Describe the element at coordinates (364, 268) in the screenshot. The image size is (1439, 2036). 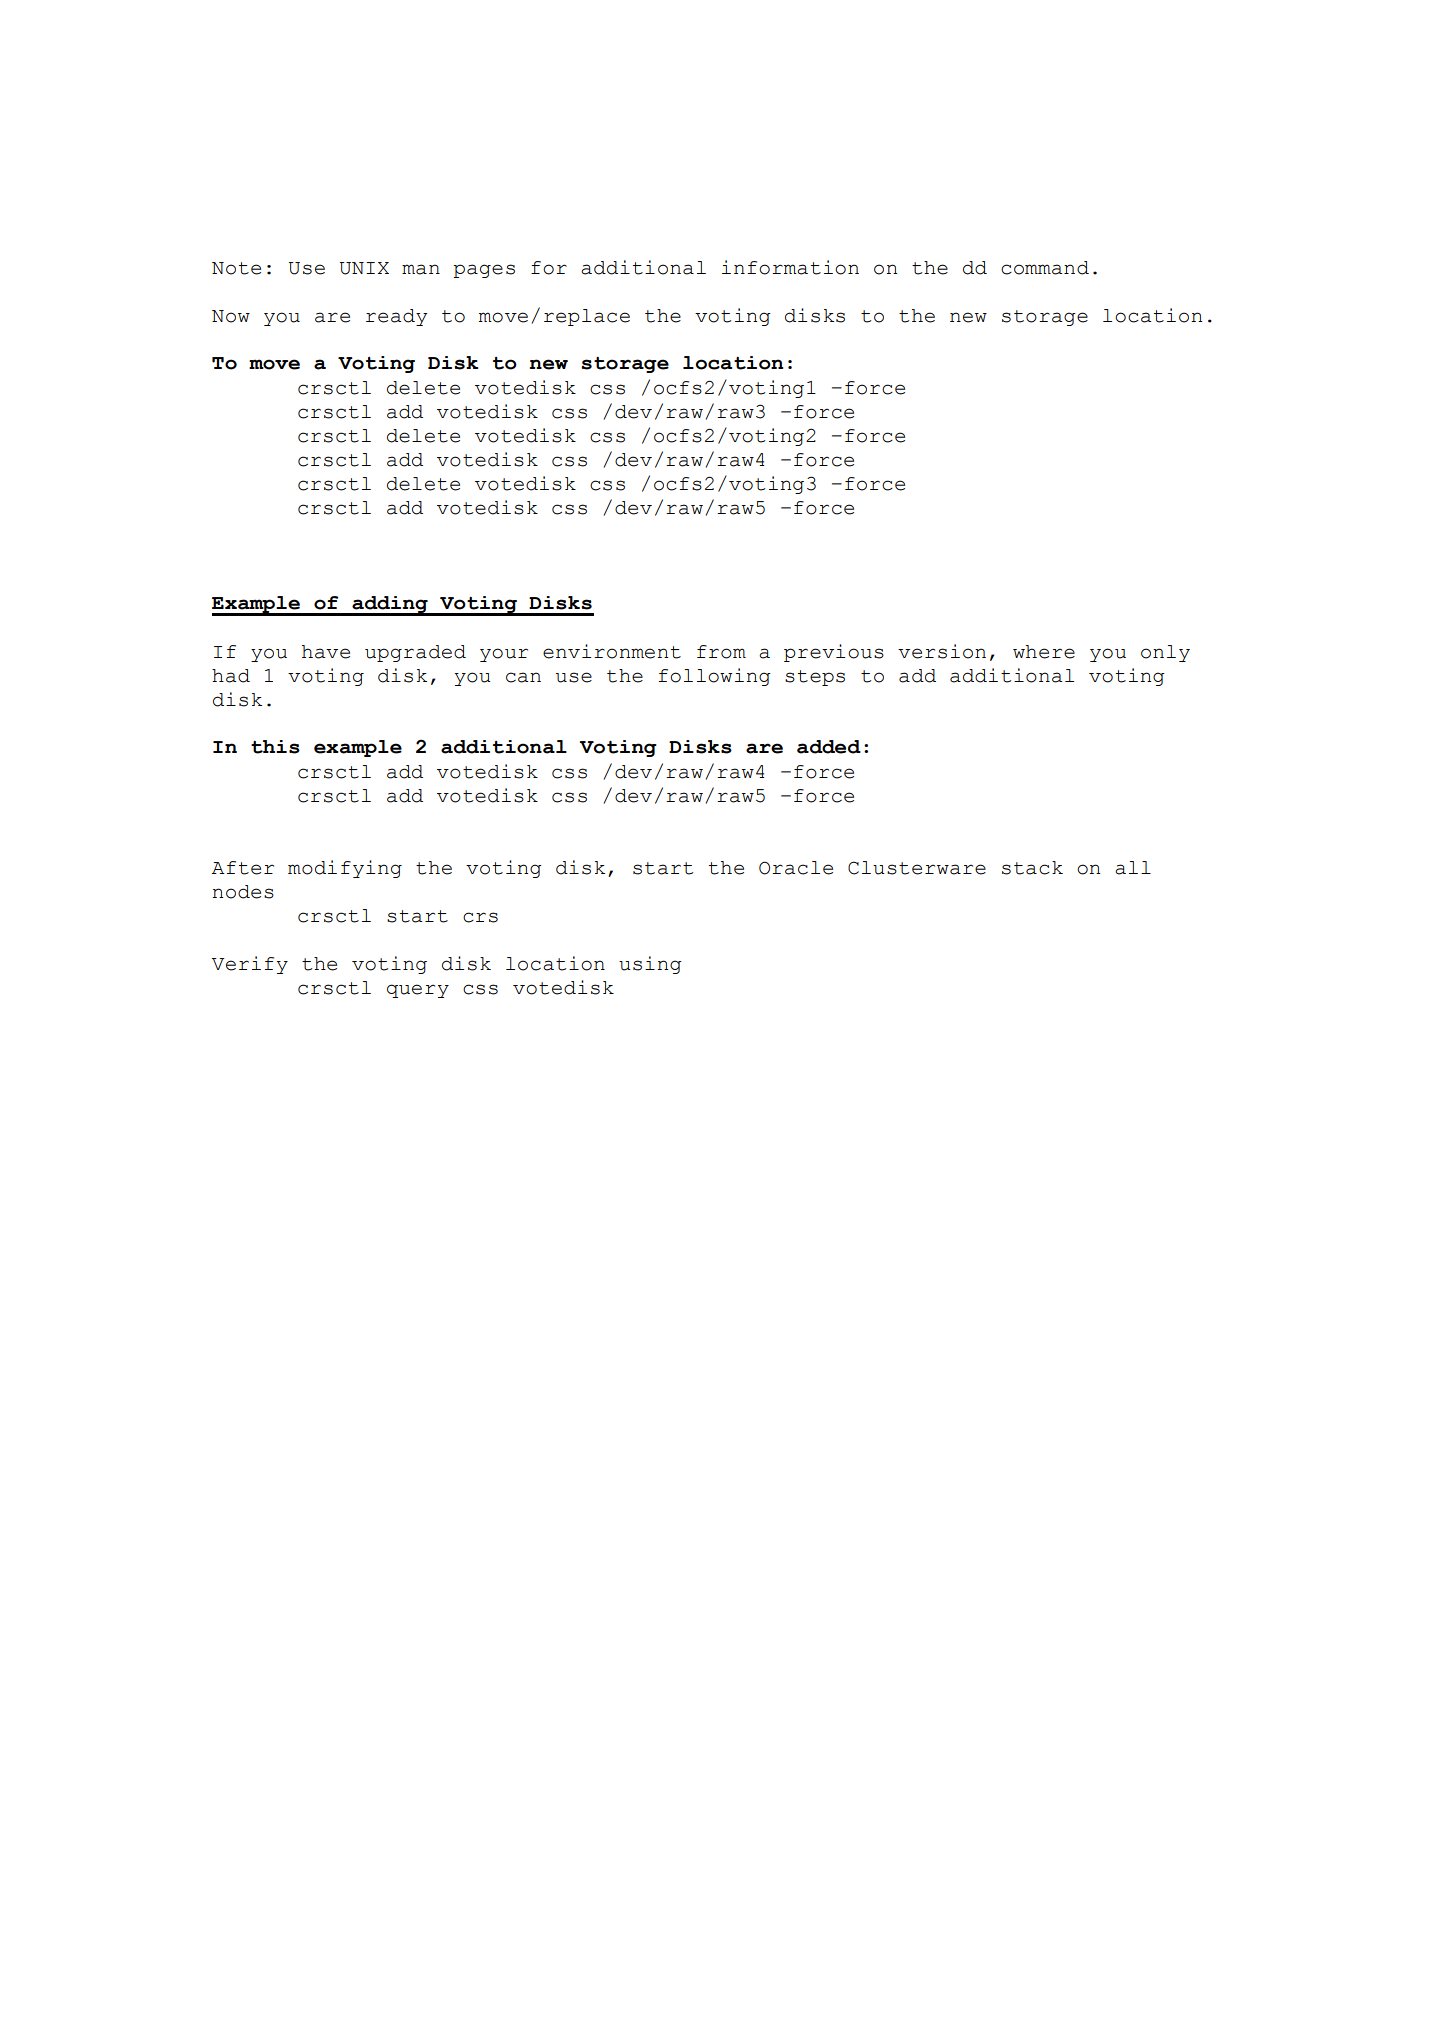
I see `UNIX` at that location.
